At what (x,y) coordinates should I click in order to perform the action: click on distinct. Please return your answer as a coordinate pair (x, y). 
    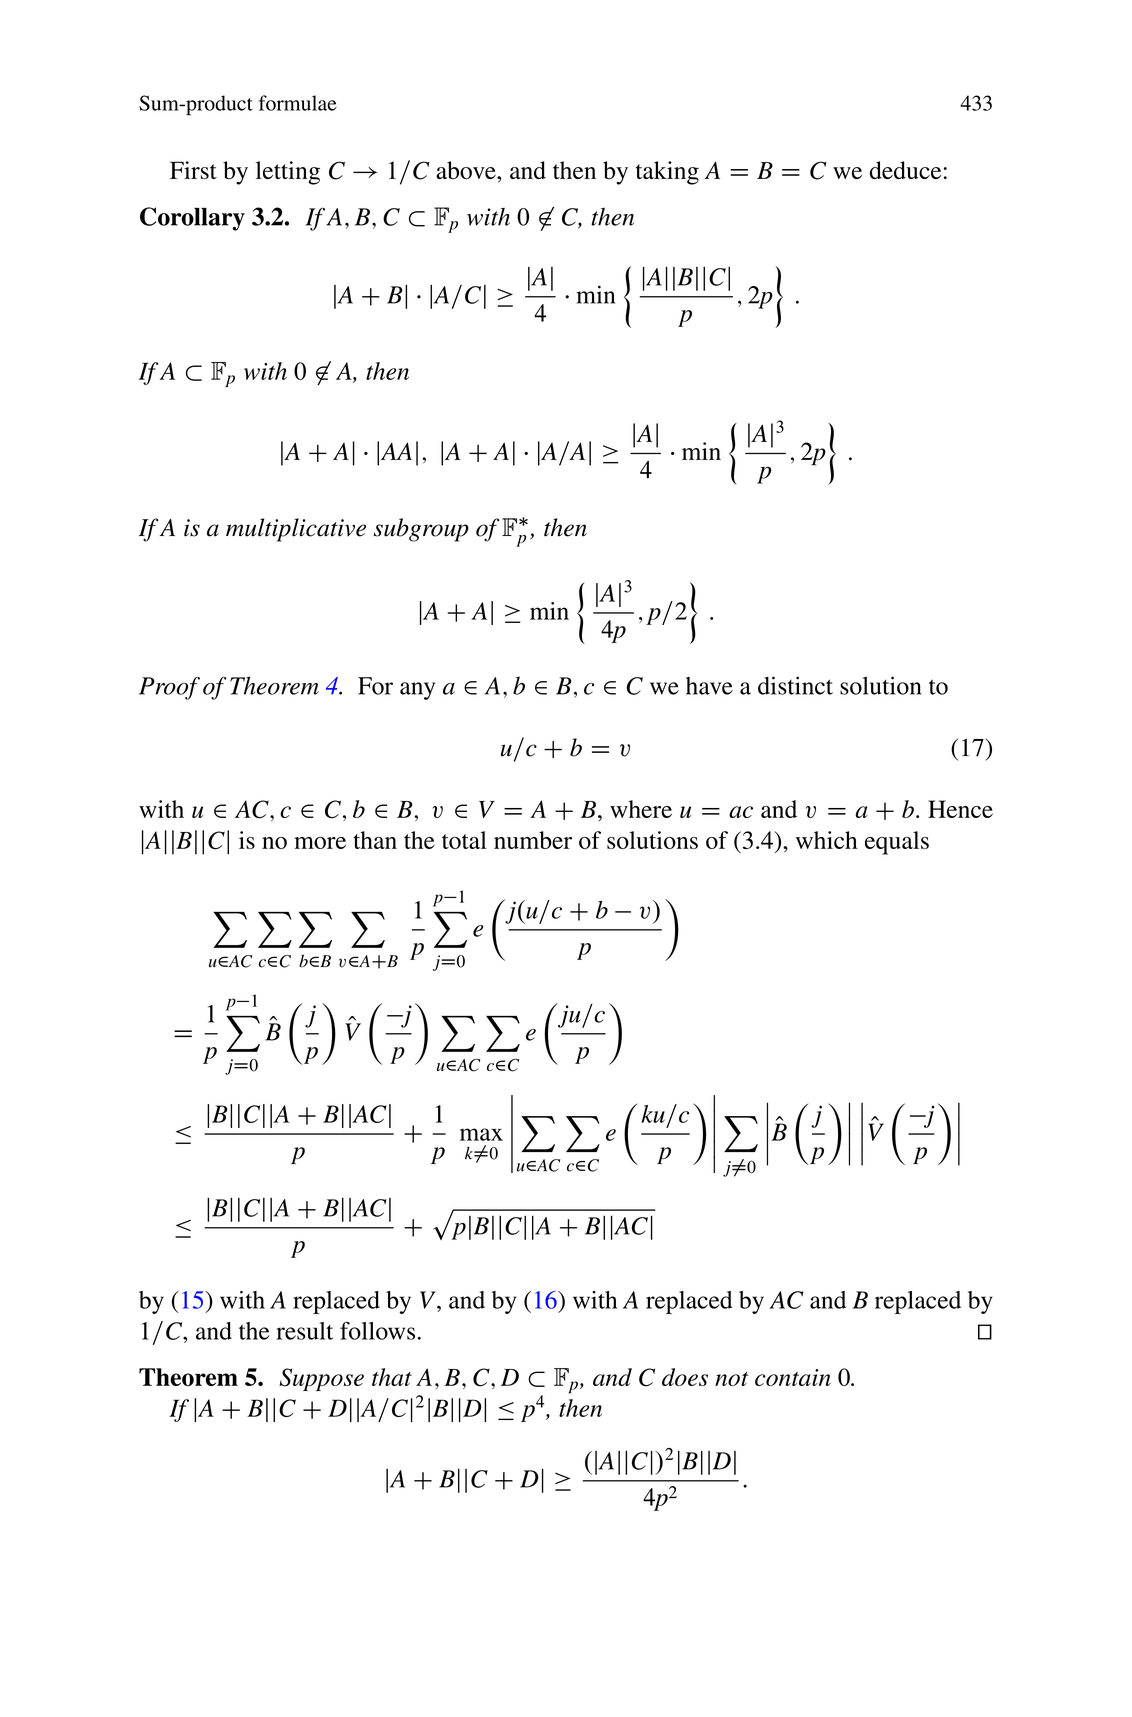
    Looking at the image, I should click on (795, 685).
